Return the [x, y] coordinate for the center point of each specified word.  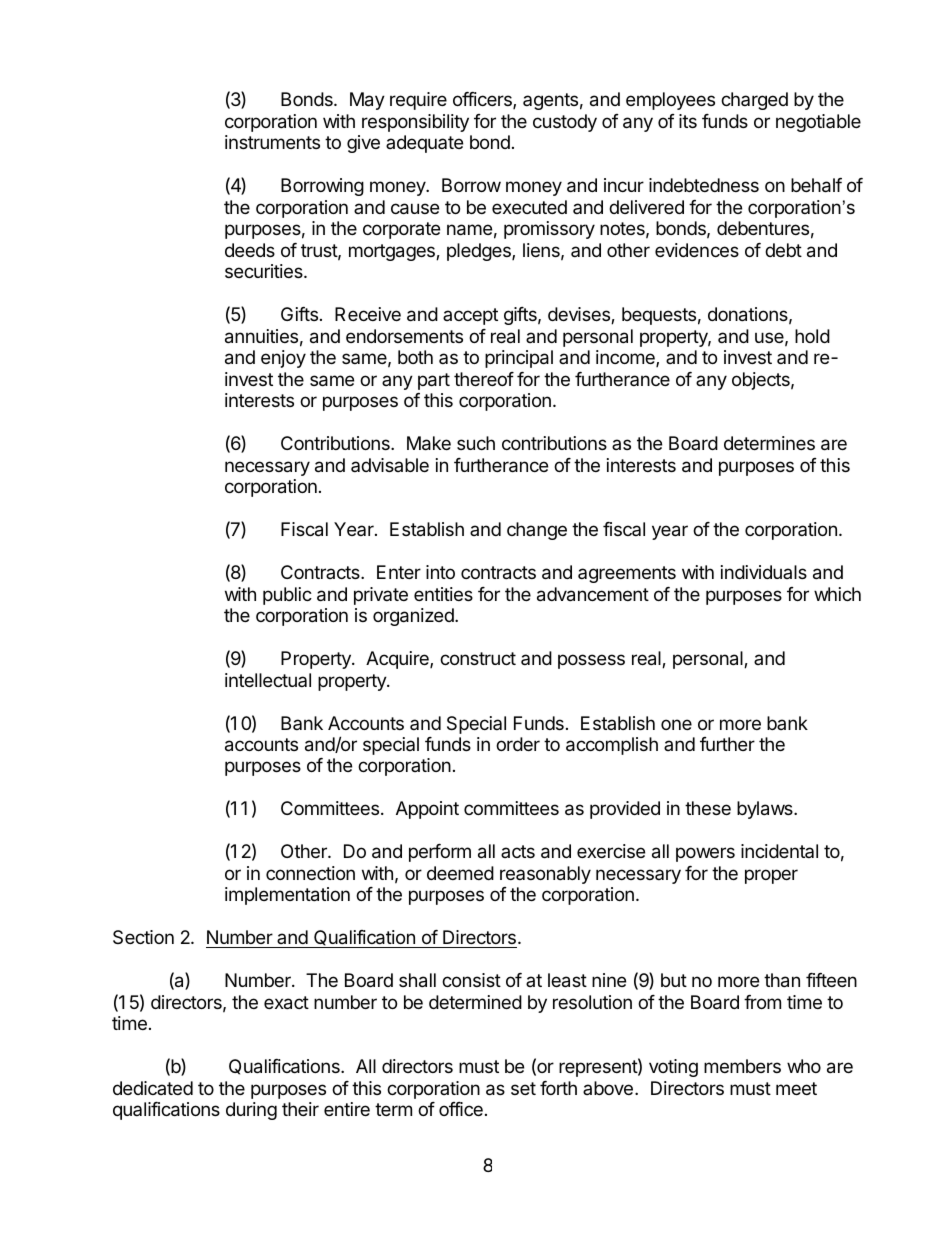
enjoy [283, 359]
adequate [424, 144]
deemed [460, 873]
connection [310, 873]
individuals [764, 572]
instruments [272, 142]
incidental [779, 851]
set [523, 1088]
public [287, 596]
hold [812, 336]
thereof [484, 379]
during [251, 1111]
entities [443, 594]
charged [754, 101]
